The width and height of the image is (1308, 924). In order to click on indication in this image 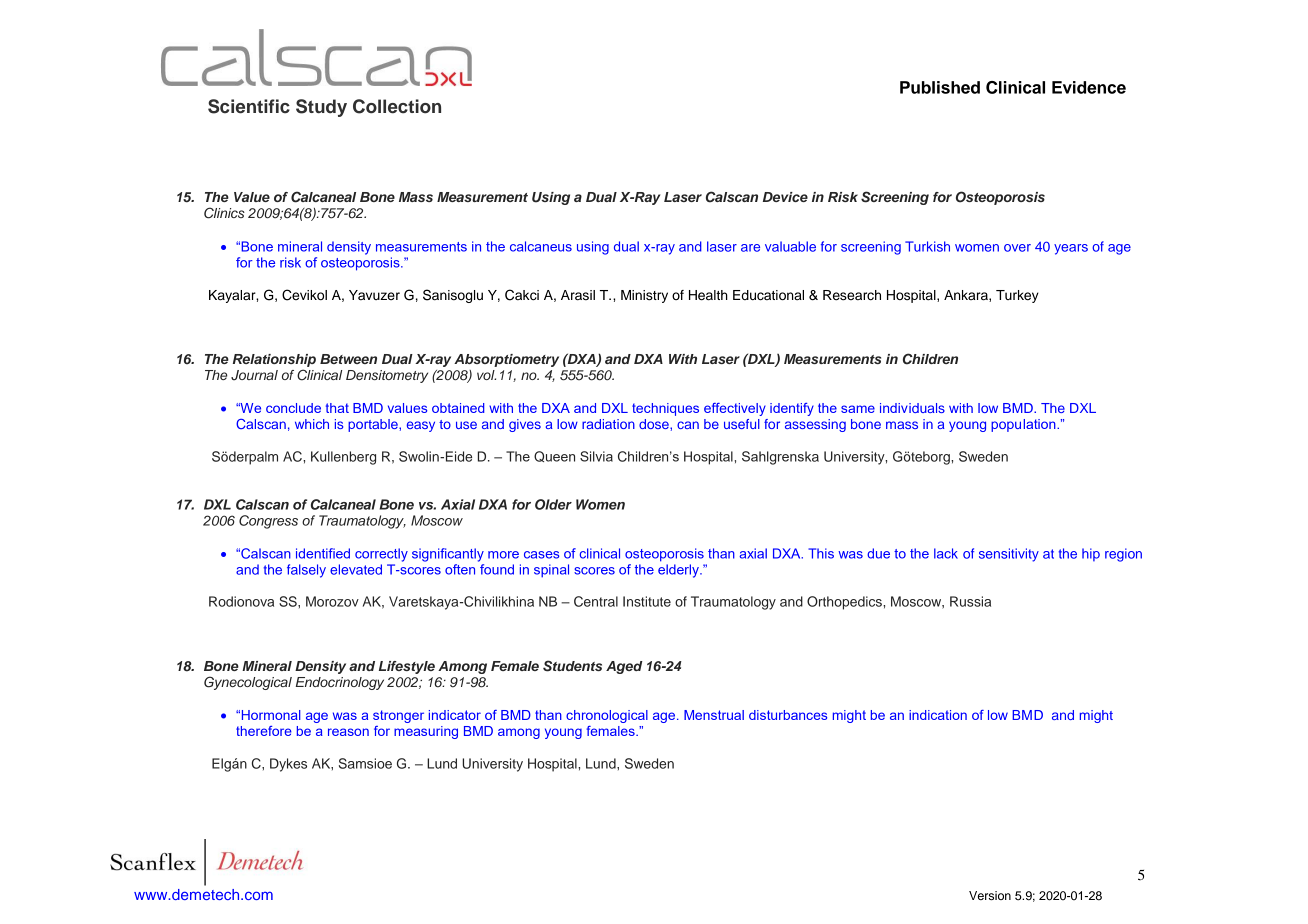, I will do `click(938, 715)`.
